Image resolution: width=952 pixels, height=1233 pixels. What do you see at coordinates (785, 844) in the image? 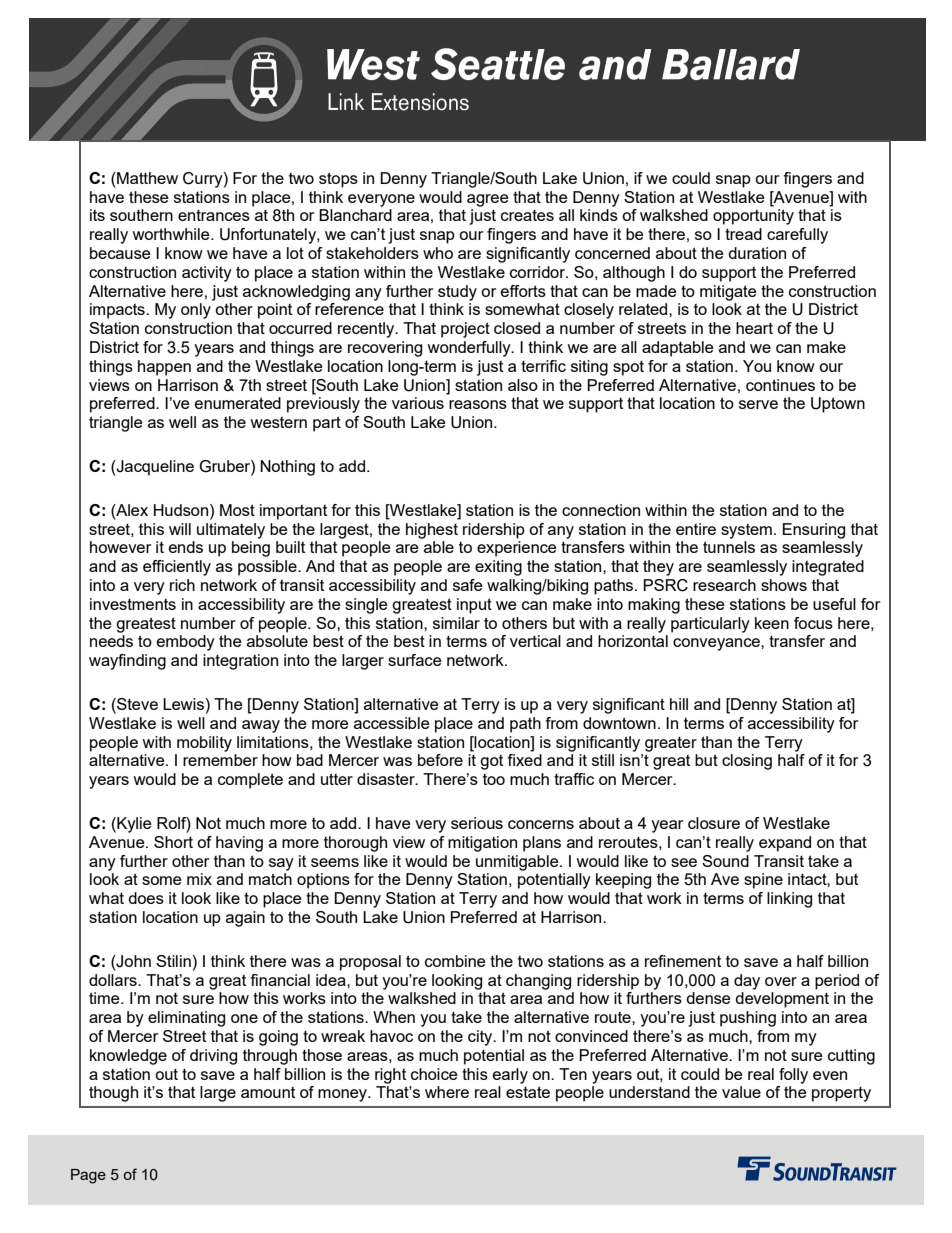
I see `expand` at bounding box center [785, 844].
